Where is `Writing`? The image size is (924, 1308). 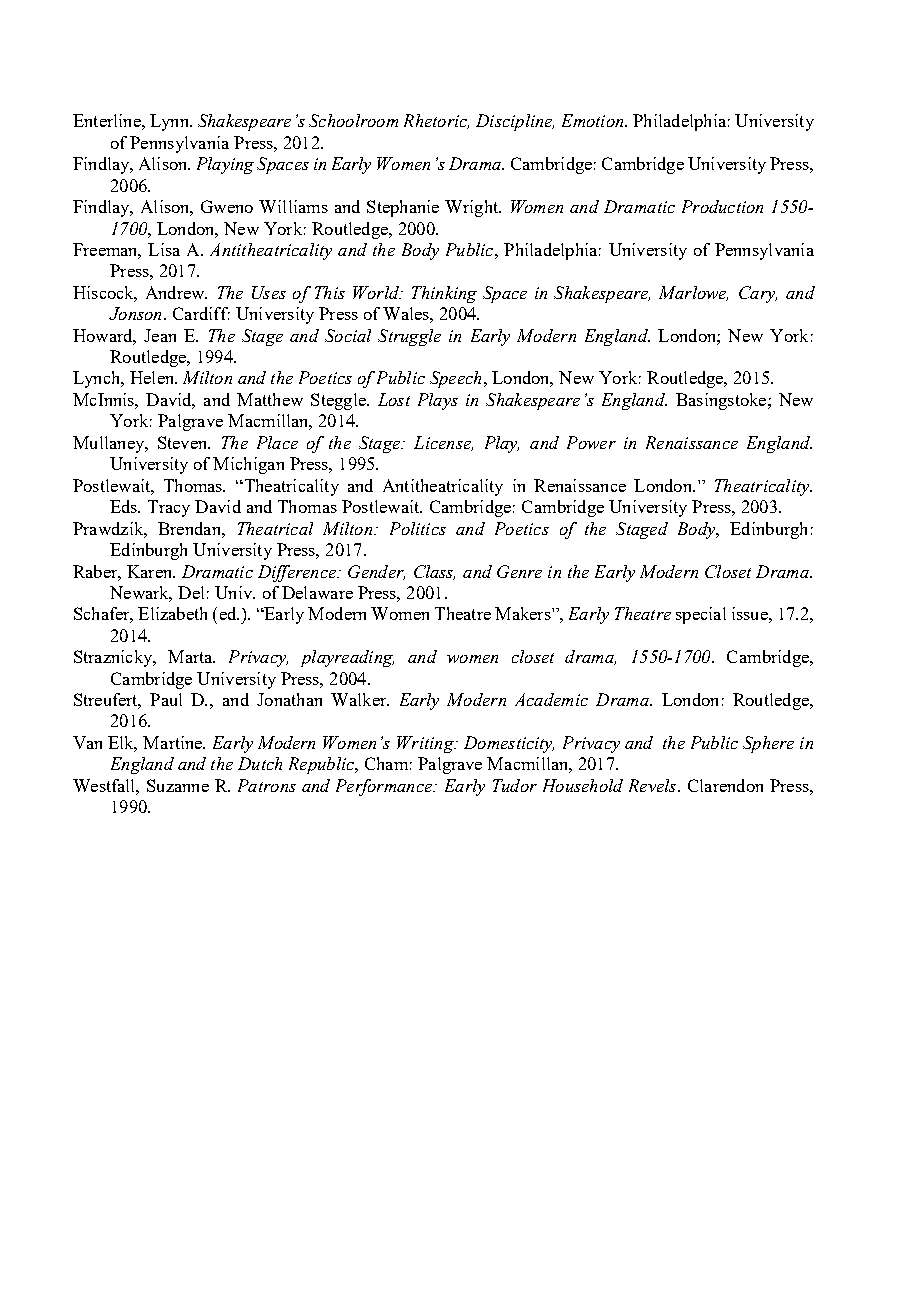
Writing is located at coordinates (426, 744).
